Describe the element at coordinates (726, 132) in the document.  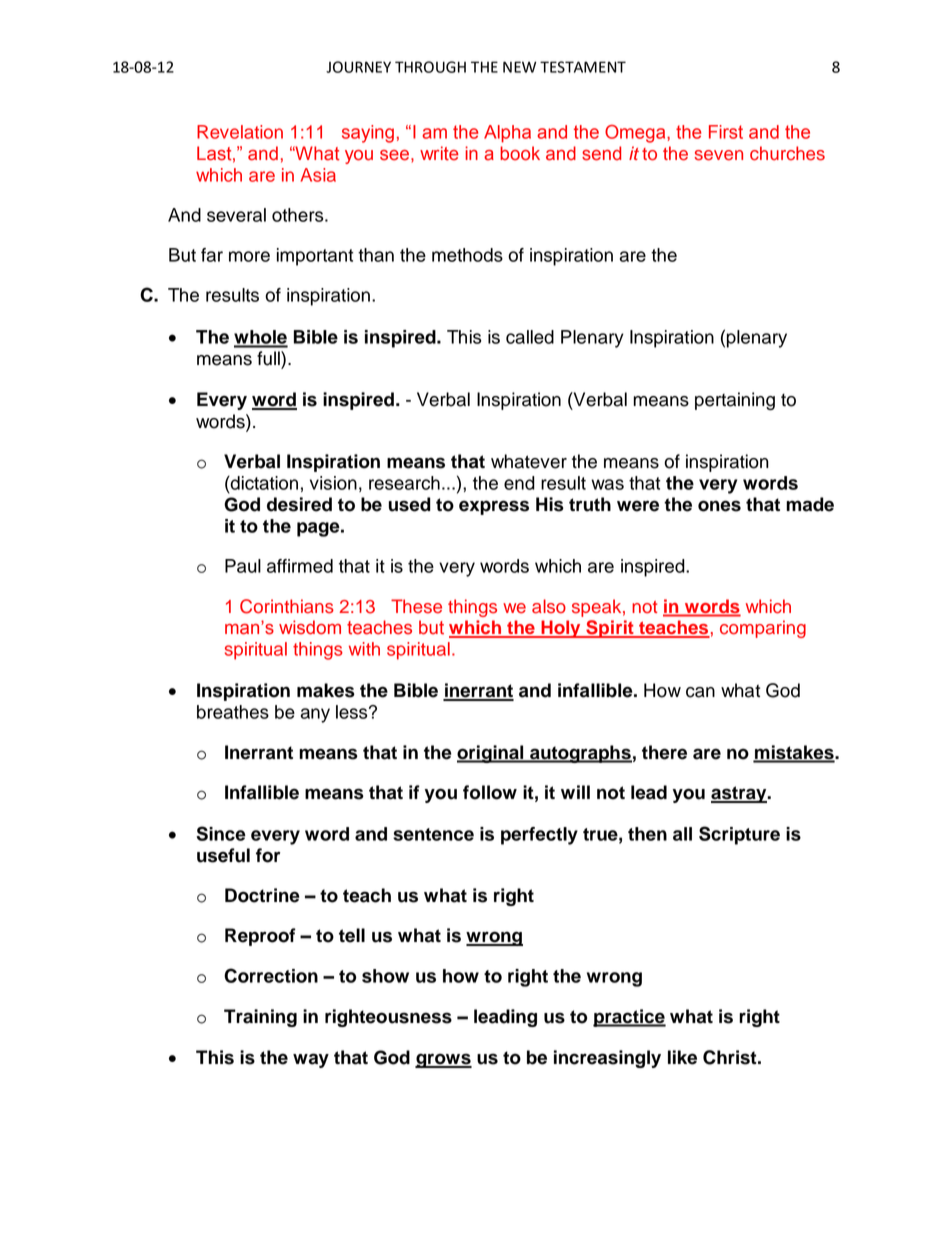
I see `First` at that location.
